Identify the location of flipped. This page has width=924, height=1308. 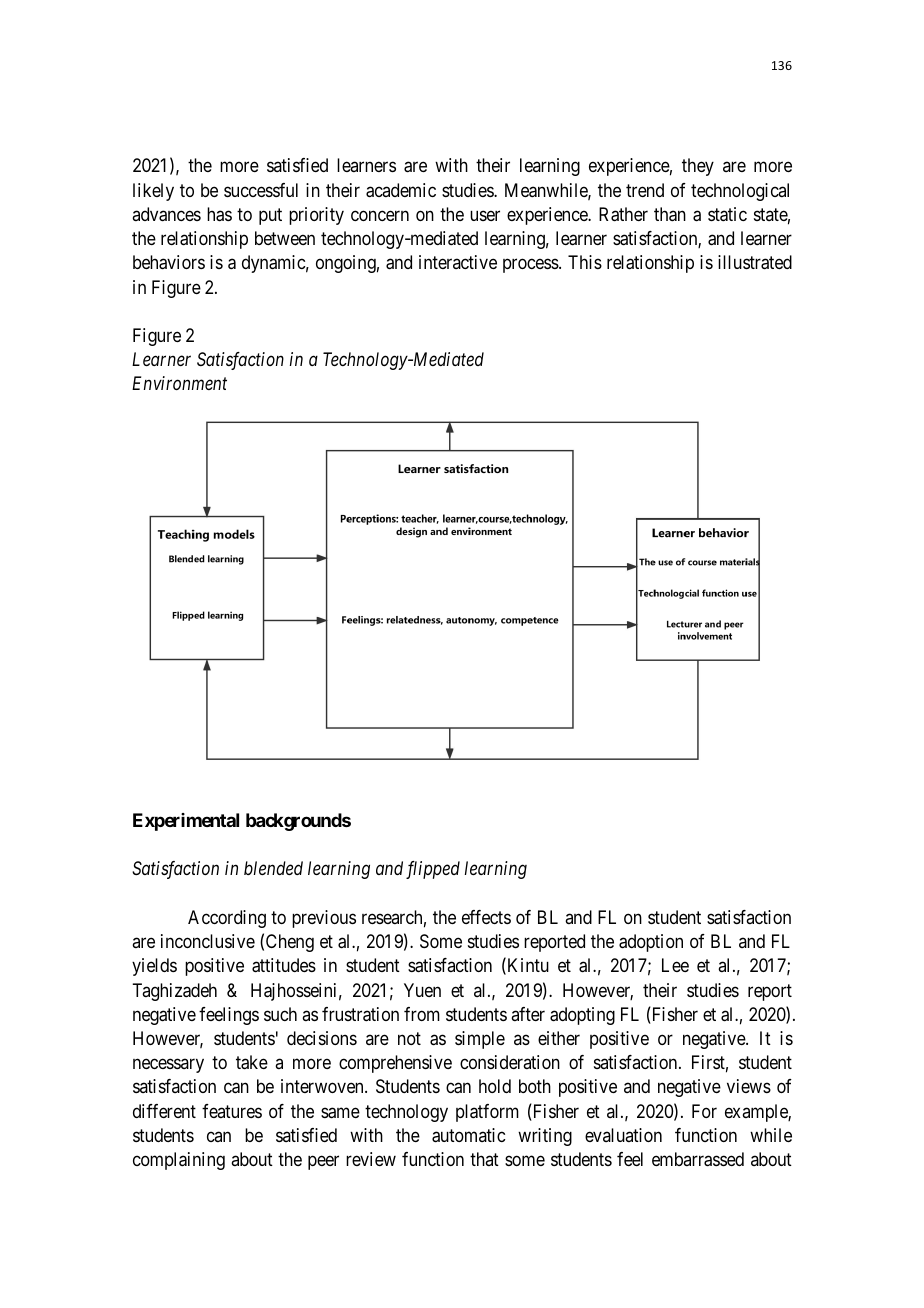
(433, 870).
